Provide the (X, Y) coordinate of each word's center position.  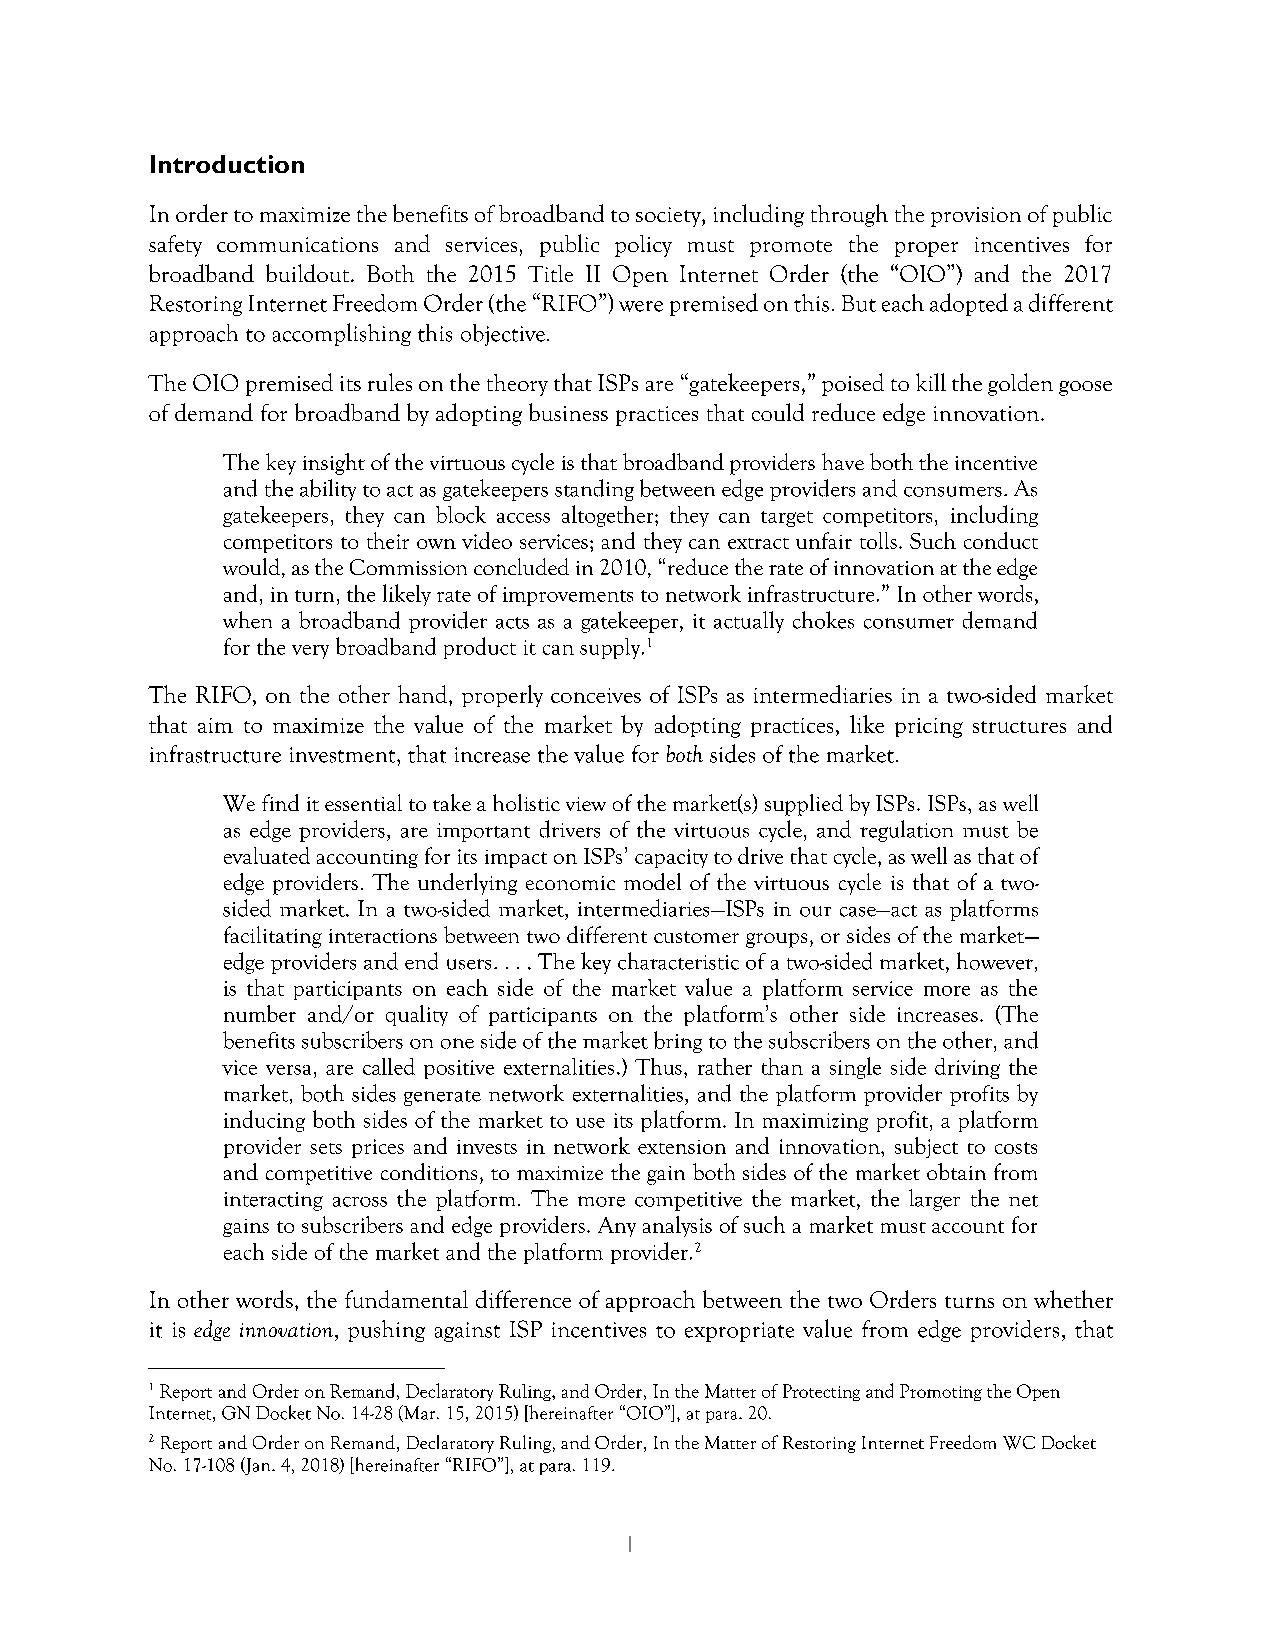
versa (288, 1070)
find (280, 802)
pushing (386, 1331)
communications (297, 244)
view (586, 804)
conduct (1001, 540)
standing (594, 490)
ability (328, 490)
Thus (658, 1066)
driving (967, 1068)
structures (1019, 727)
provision (976, 217)
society (669, 217)
